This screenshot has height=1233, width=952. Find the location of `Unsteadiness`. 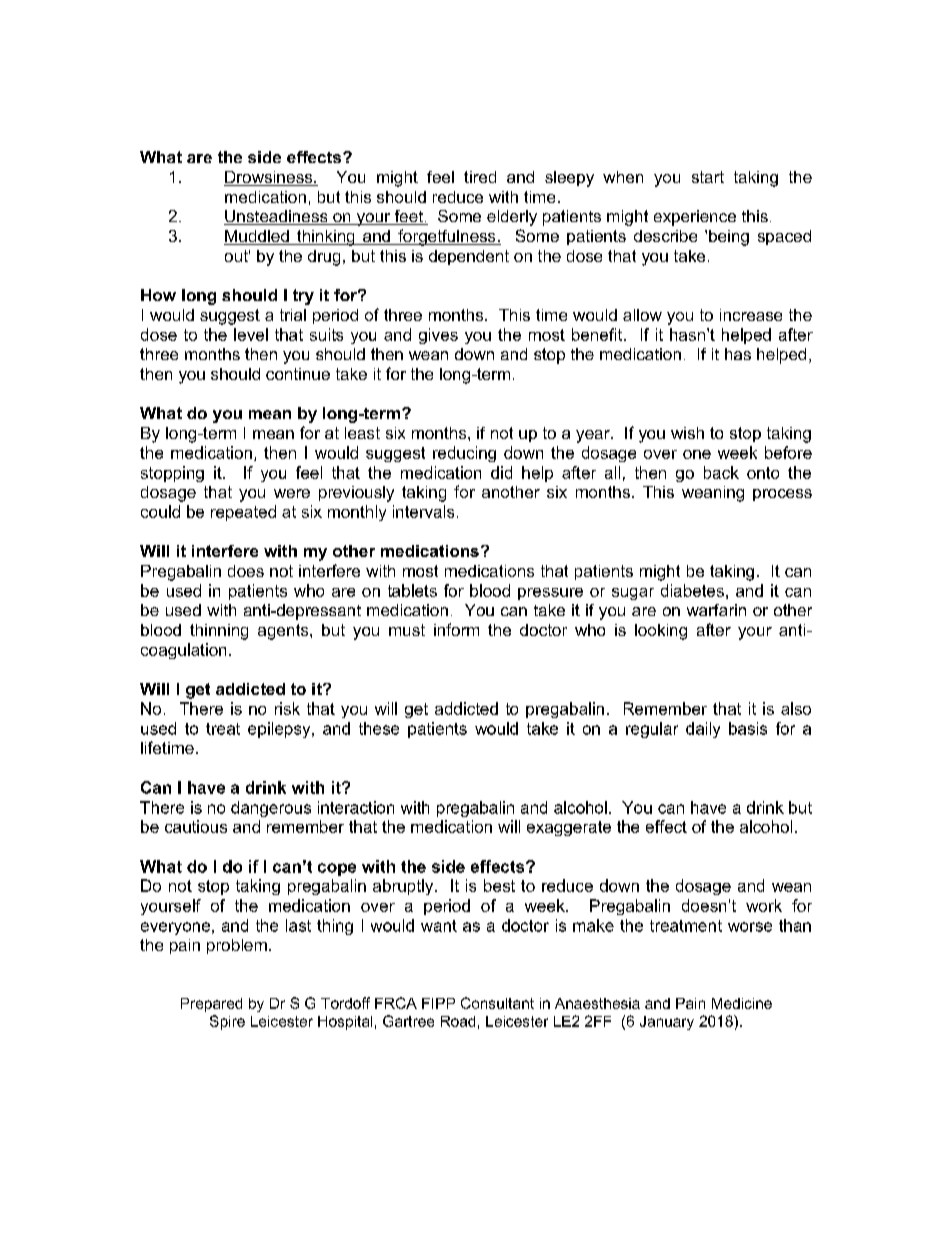

Unsteadiness is located at coordinates (277, 217).
